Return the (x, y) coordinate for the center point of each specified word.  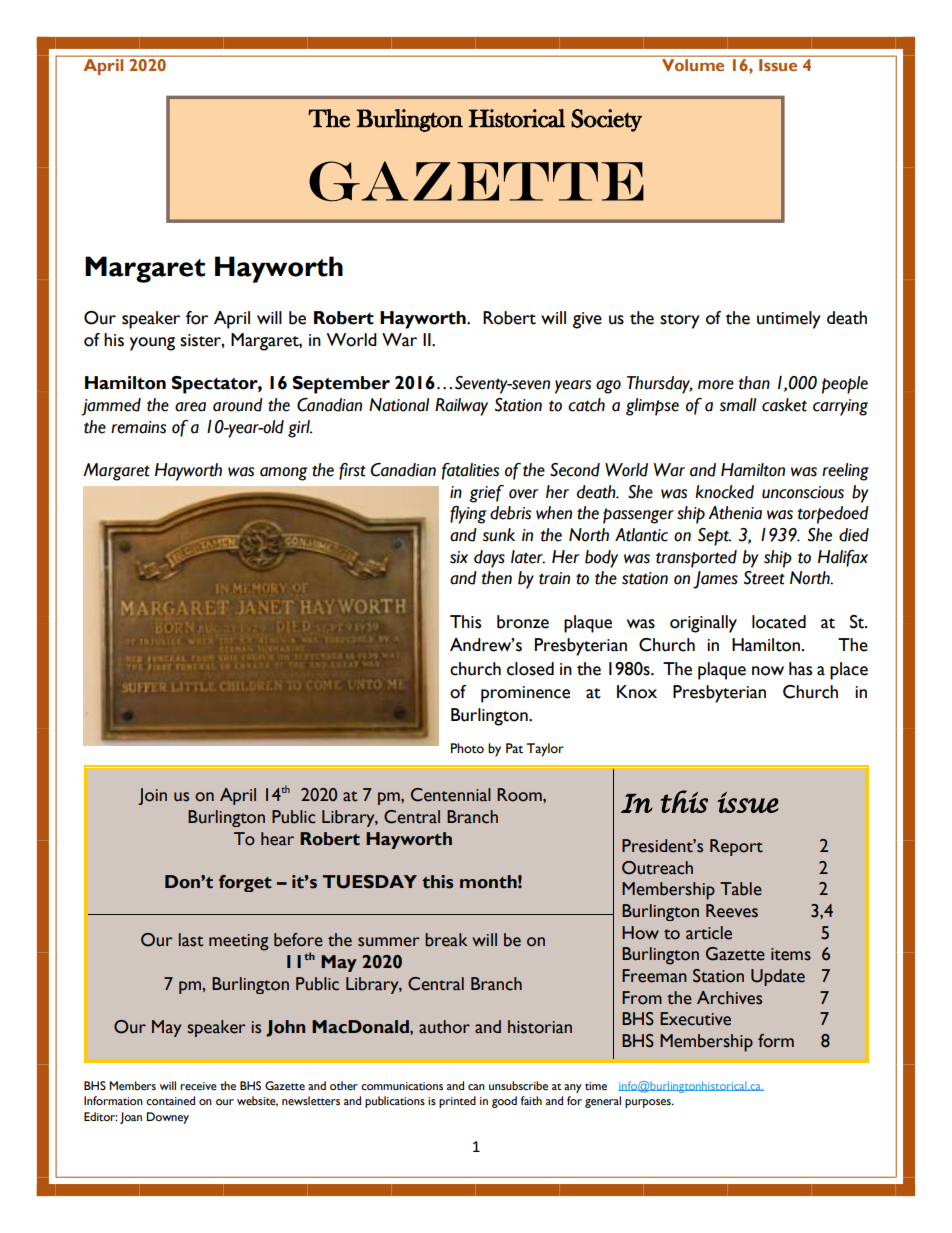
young (152, 344)
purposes (649, 1103)
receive (198, 1086)
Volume (693, 65)
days (489, 559)
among (284, 474)
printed (457, 1102)
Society (606, 120)
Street (764, 578)
